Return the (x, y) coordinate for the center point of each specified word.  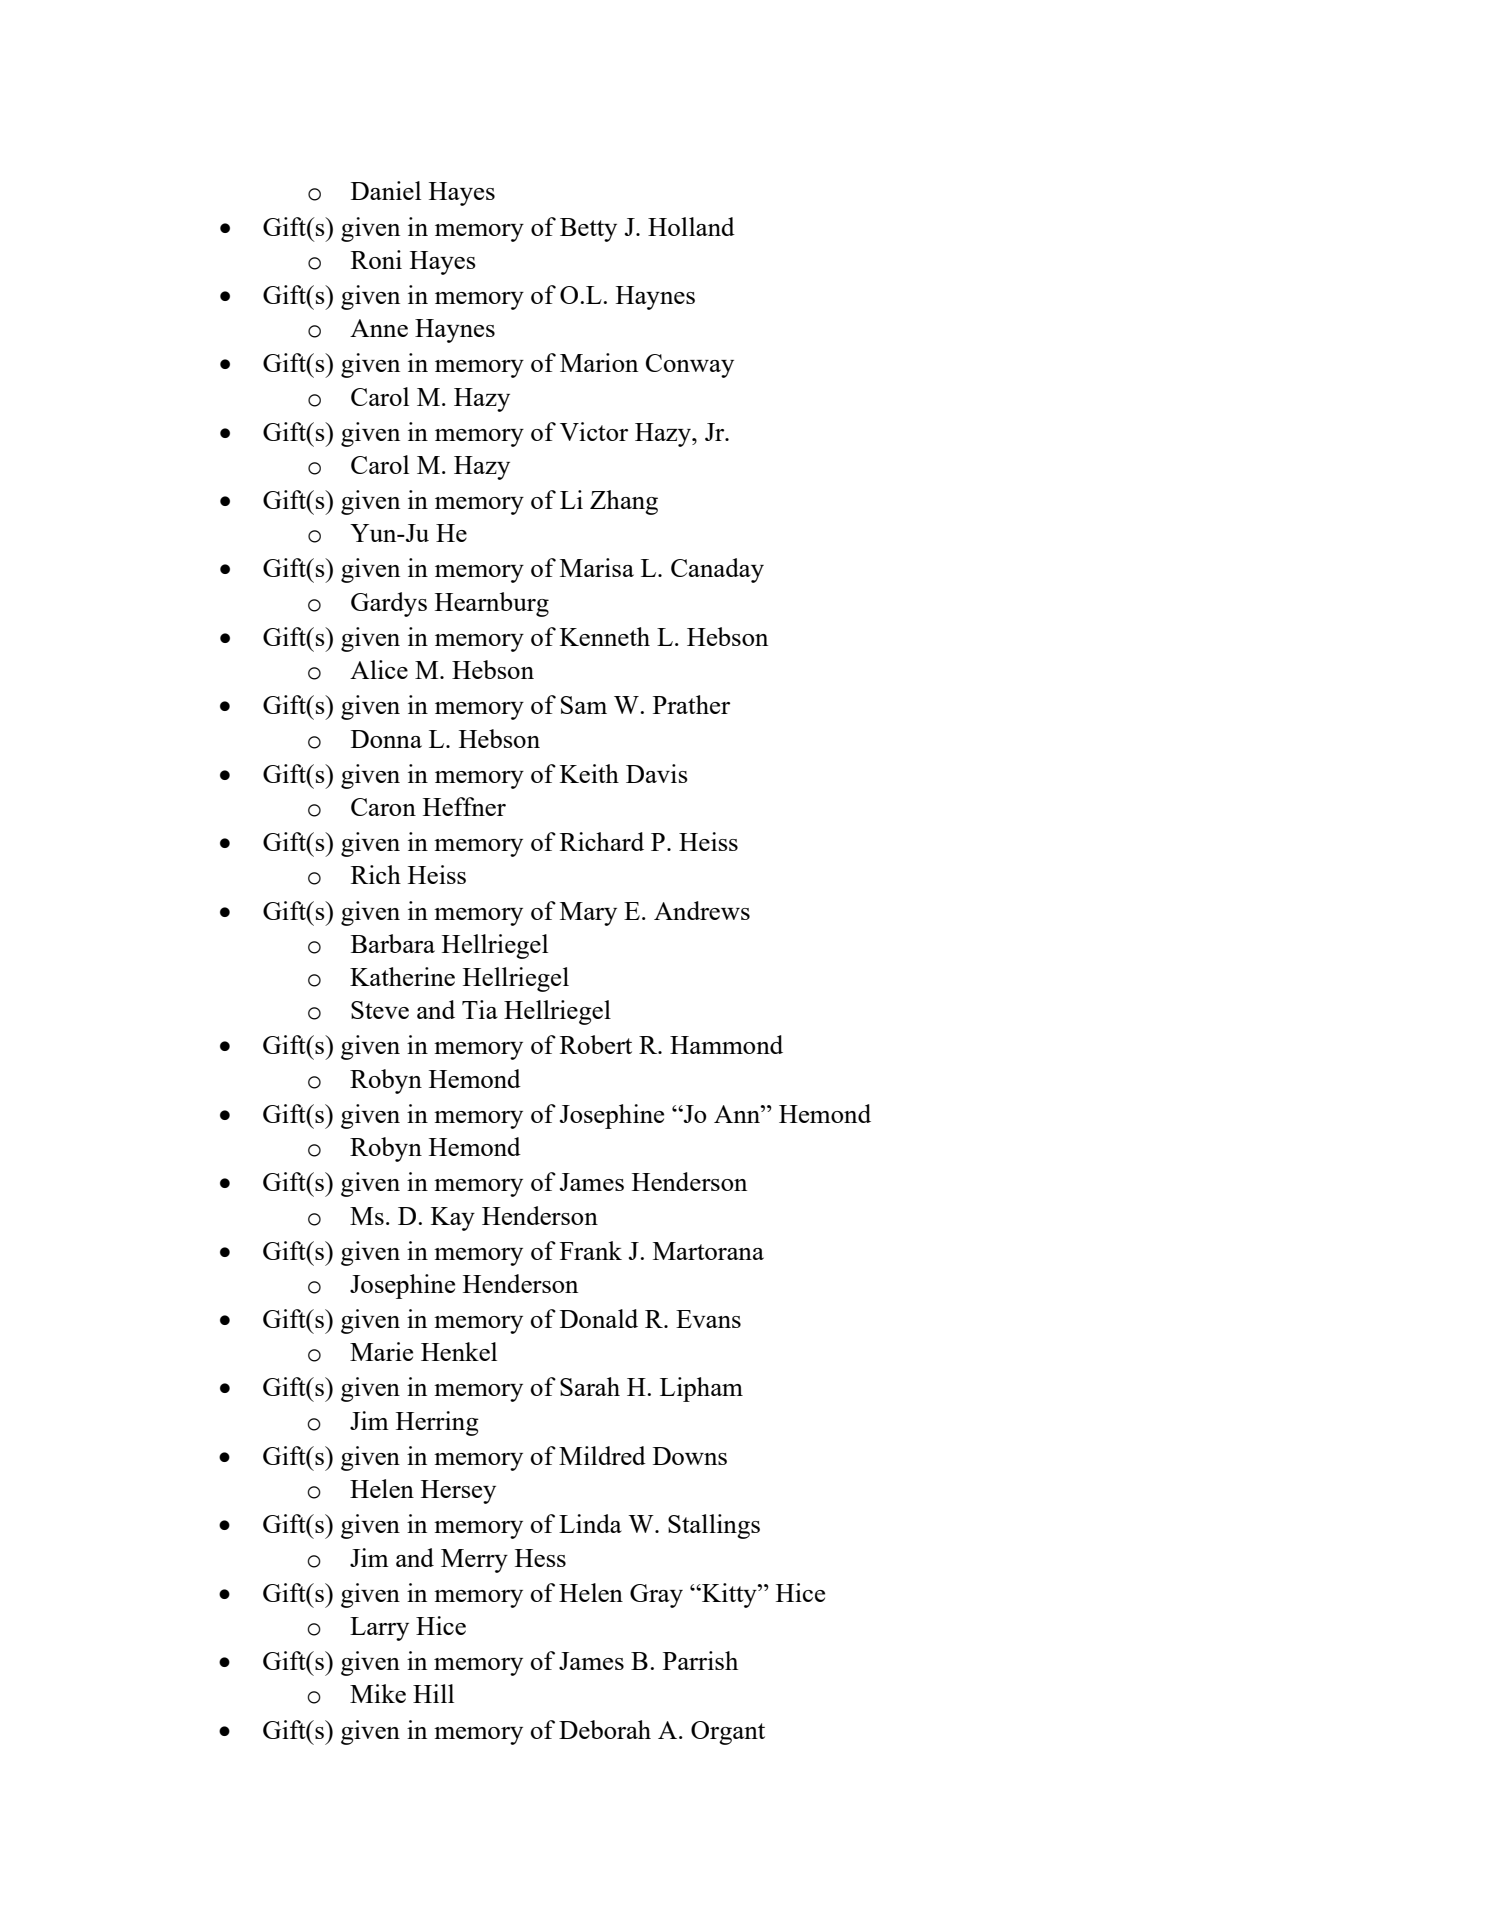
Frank (591, 1250)
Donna (386, 739)
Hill (433, 1693)
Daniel (386, 190)
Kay (453, 1219)
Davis (657, 773)
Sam (584, 705)
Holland (691, 226)
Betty (588, 230)
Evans (708, 1319)
